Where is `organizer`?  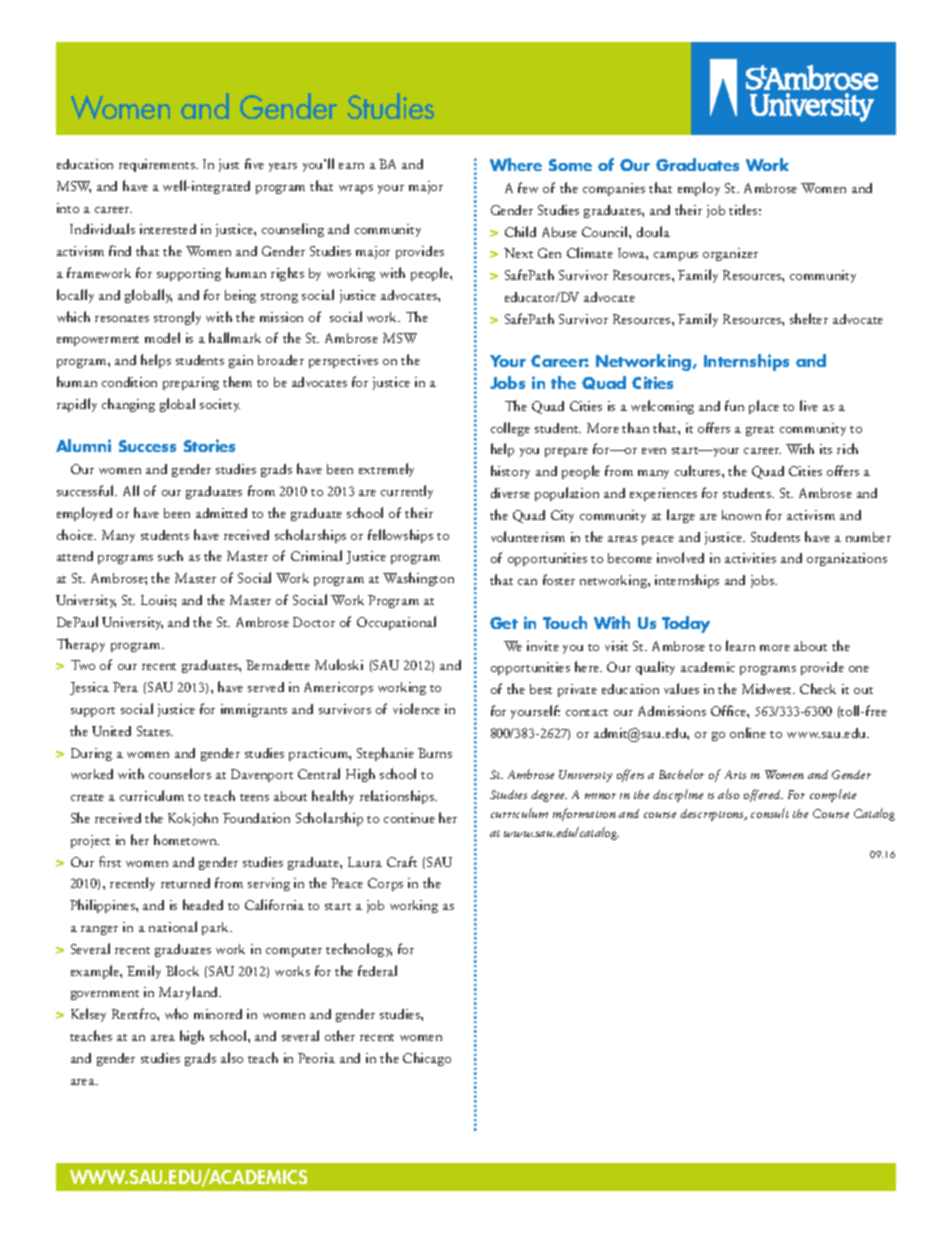 organizer is located at coordinates (730, 254).
